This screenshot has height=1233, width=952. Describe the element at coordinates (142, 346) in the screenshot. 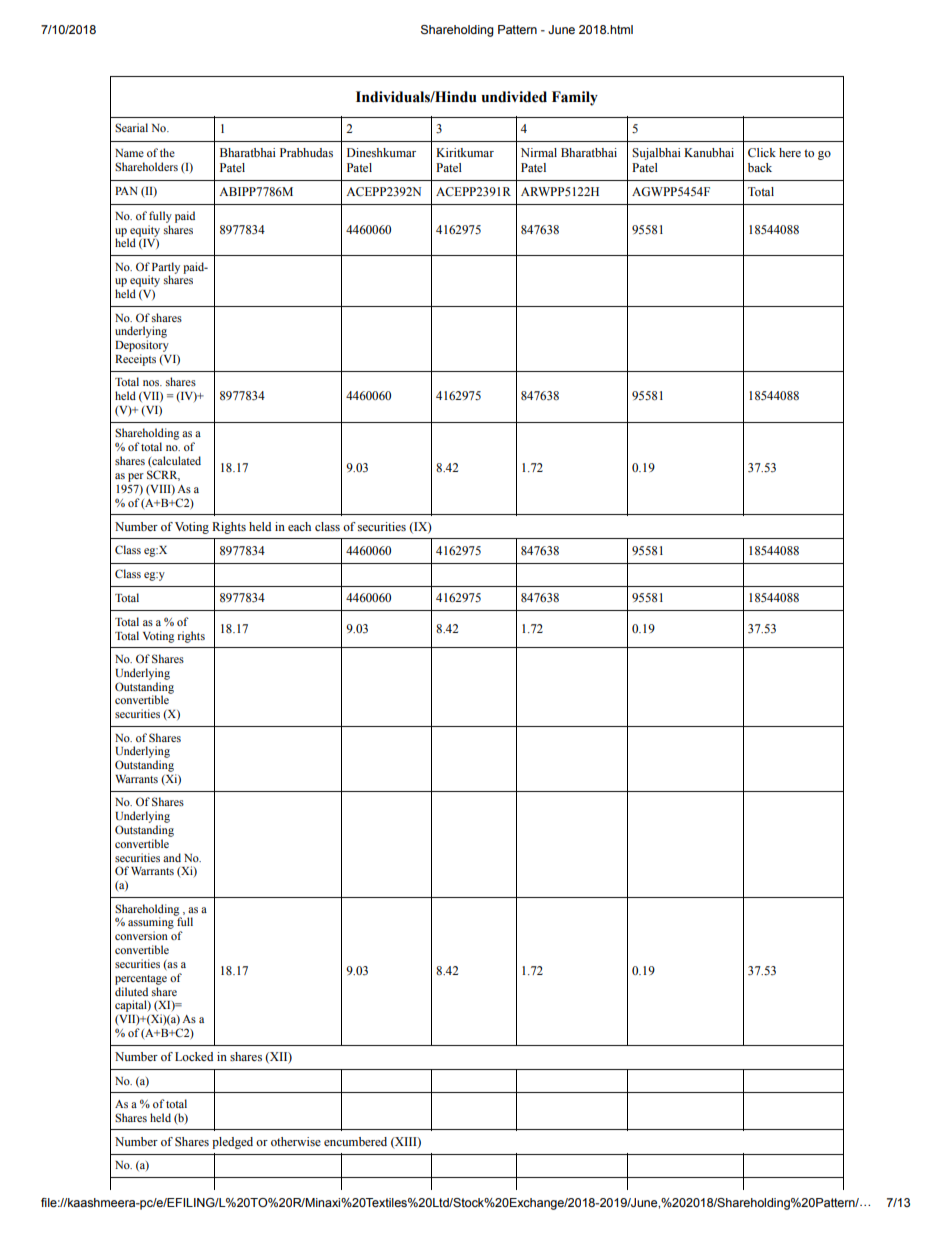

I see `Depository` at that location.
